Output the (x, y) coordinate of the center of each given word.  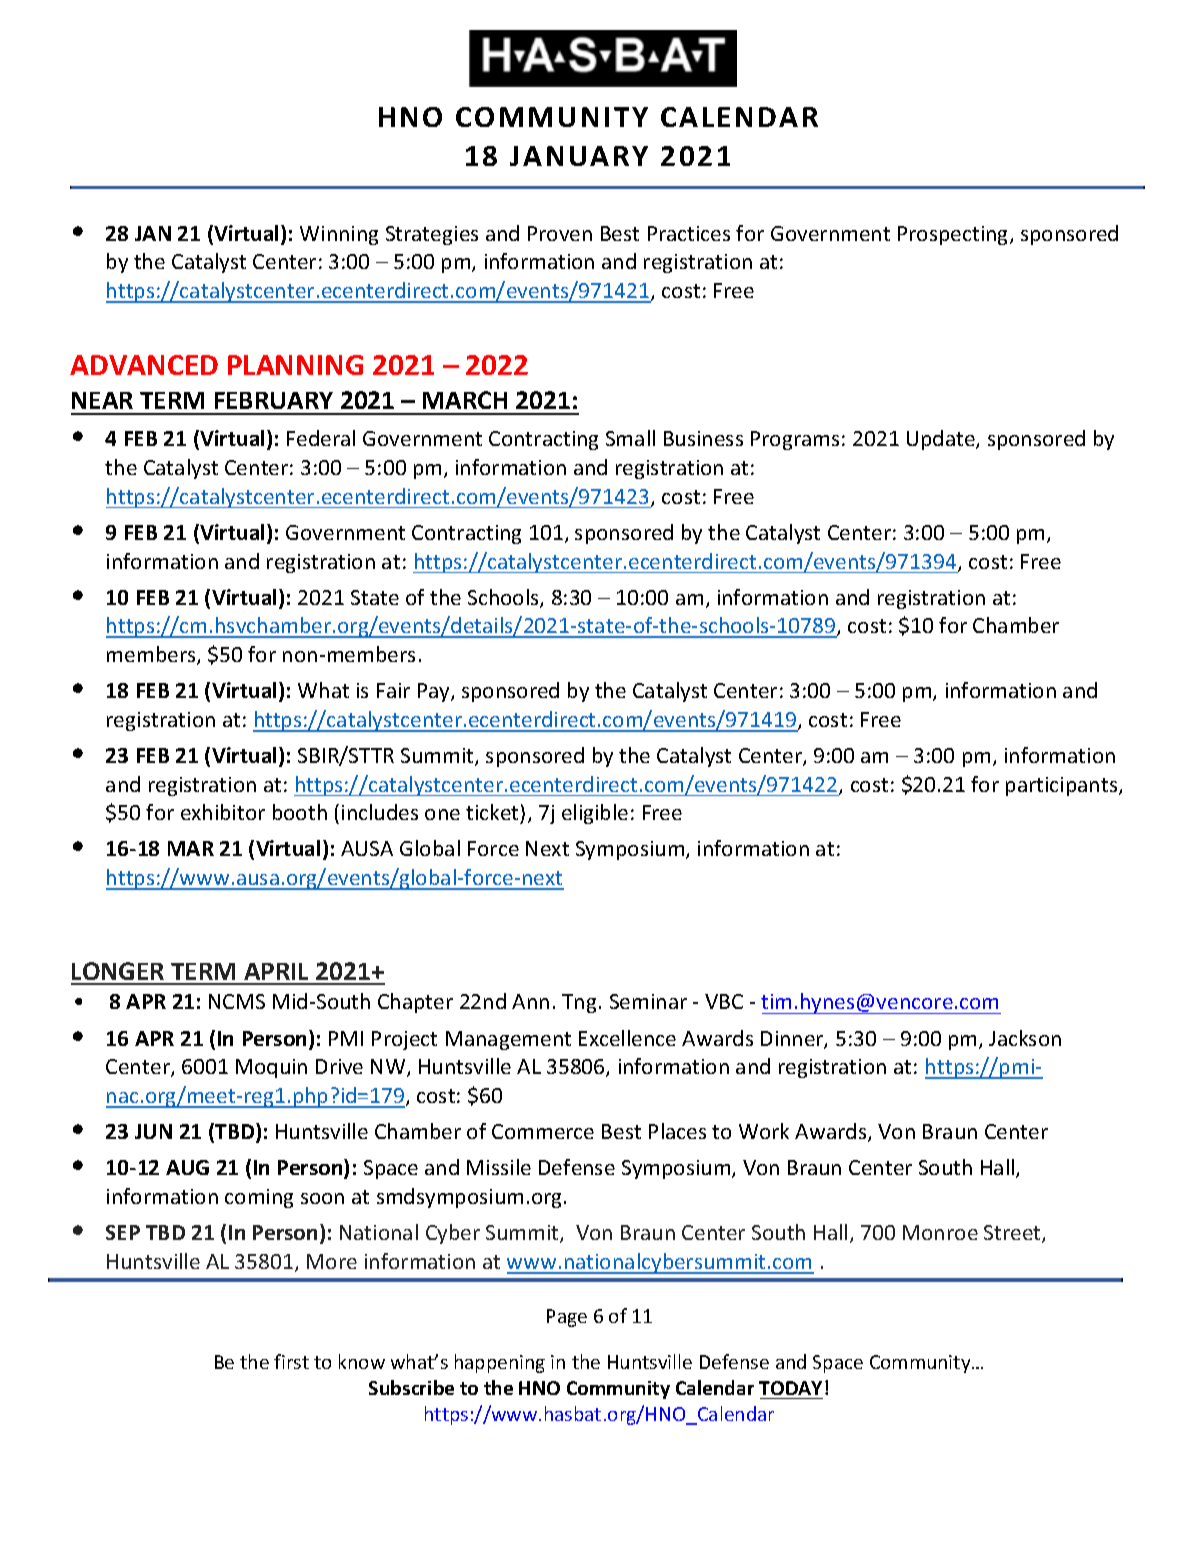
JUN (153, 1131)
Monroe (940, 1232)
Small (630, 438)
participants (1063, 786)
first (291, 1361)
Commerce (543, 1131)
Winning (339, 235)
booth (300, 812)
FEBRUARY (274, 400)
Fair (393, 690)
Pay (435, 692)
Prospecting (954, 235)
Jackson (1025, 1038)
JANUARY (579, 156)
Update (942, 440)
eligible (595, 814)
